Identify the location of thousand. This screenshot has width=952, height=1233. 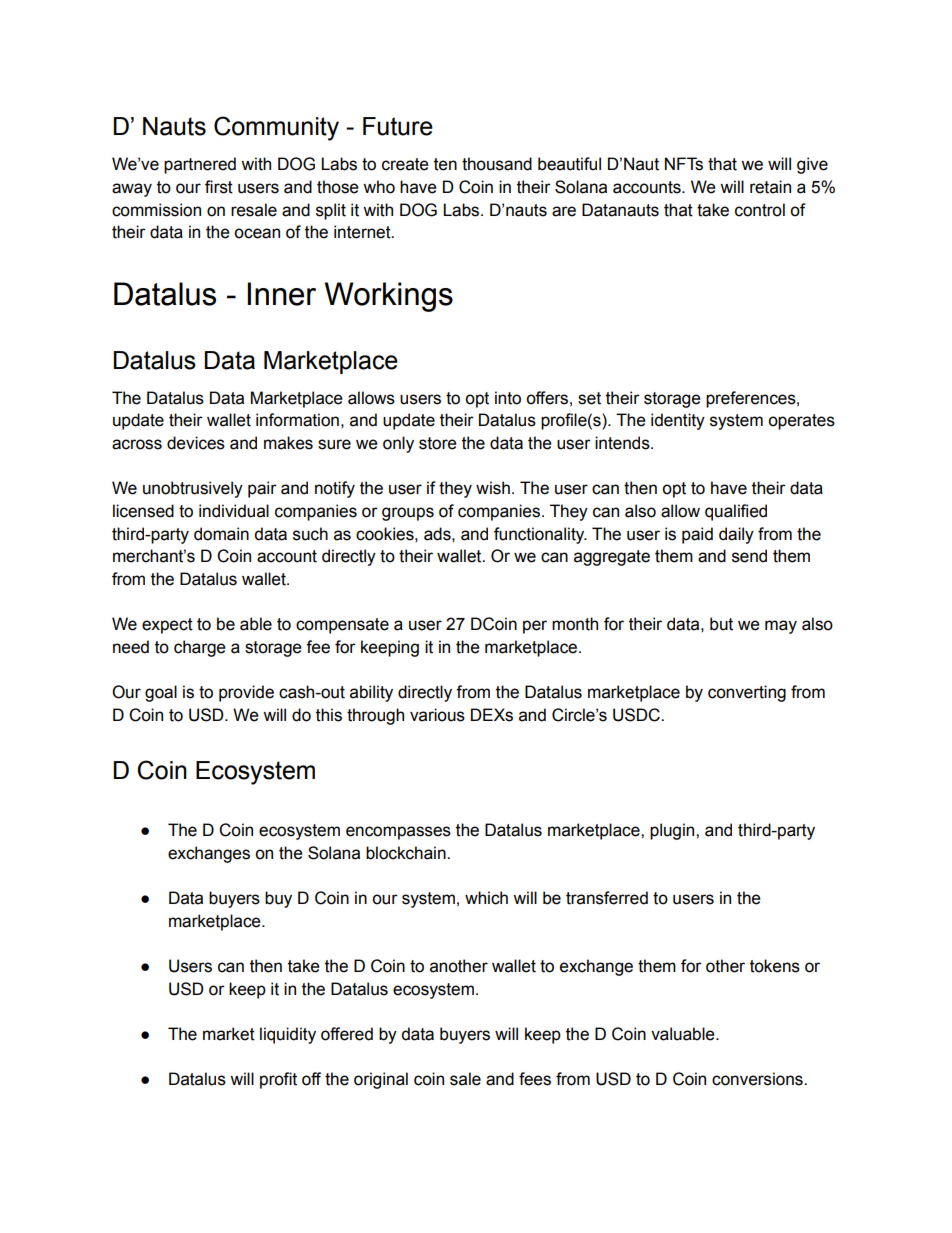
(497, 164).
